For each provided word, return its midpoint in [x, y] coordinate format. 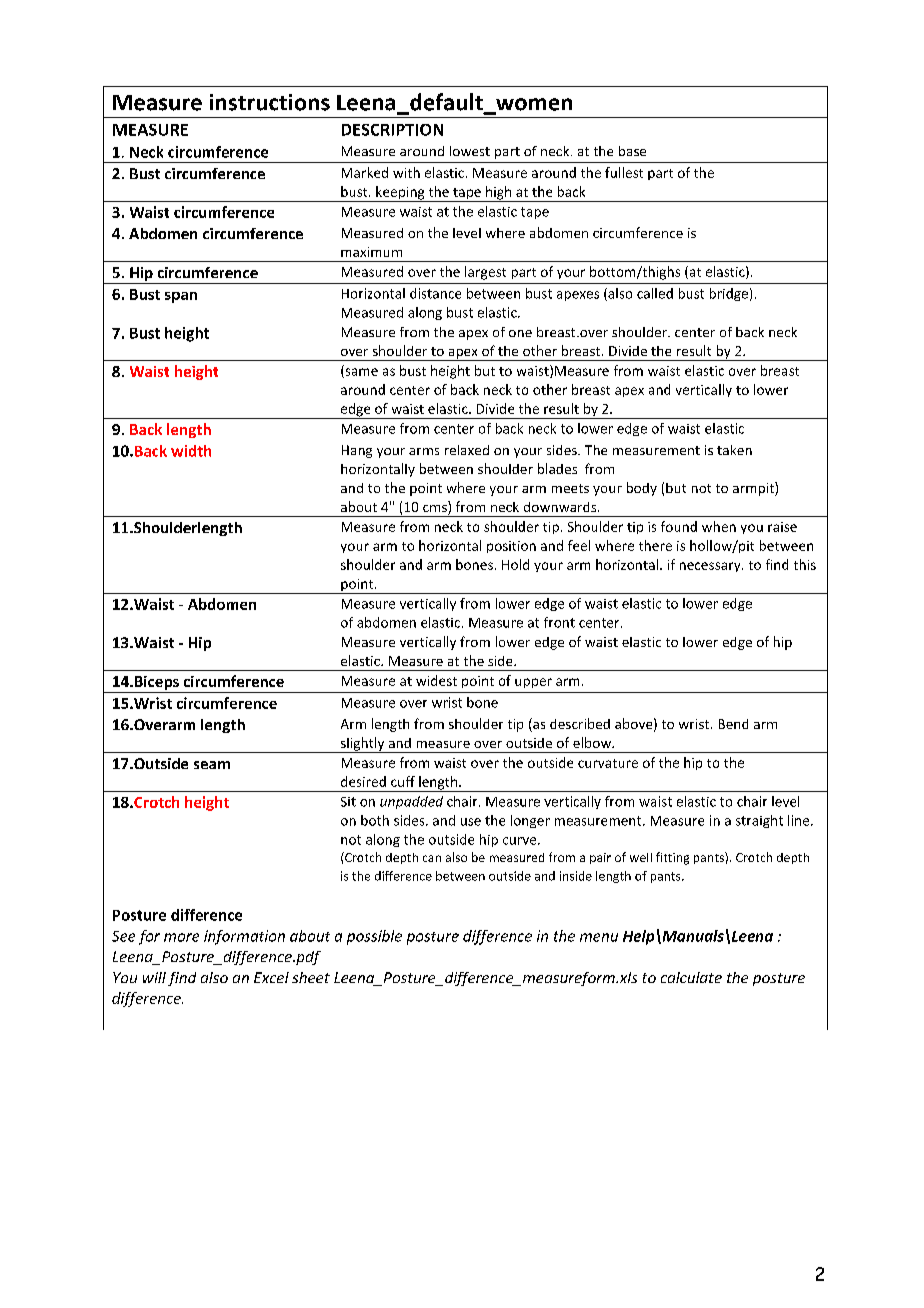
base [632, 151]
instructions [270, 102]
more [181, 937]
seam [212, 765]
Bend [733, 724]
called [655, 293]
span [181, 297]
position [511, 547]
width [191, 451]
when [719, 526]
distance [435, 293]
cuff [403, 781]
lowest [470, 151]
